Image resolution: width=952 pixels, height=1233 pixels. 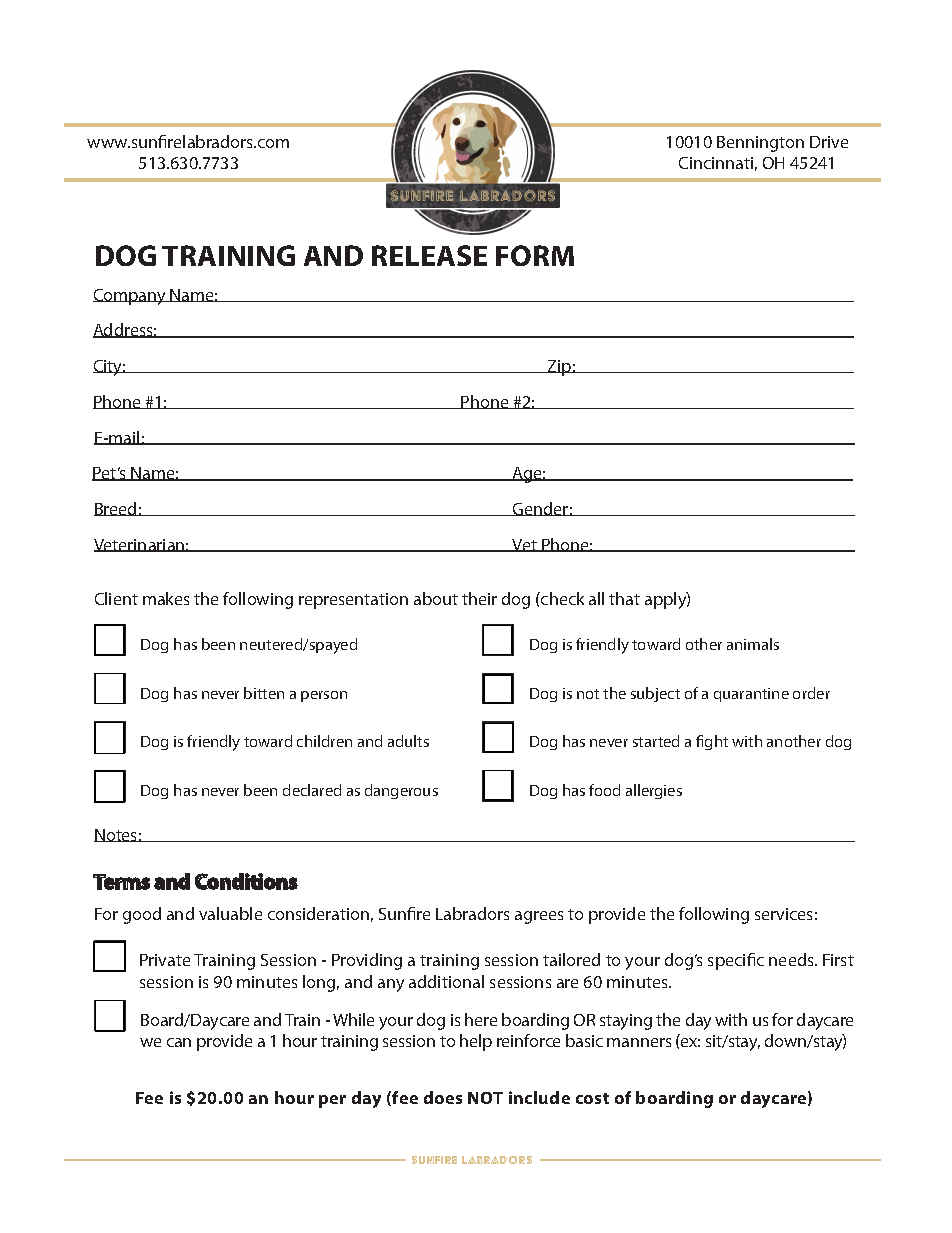 What do you see at coordinates (760, 144) in the image?
I see `Bennington` at bounding box center [760, 144].
